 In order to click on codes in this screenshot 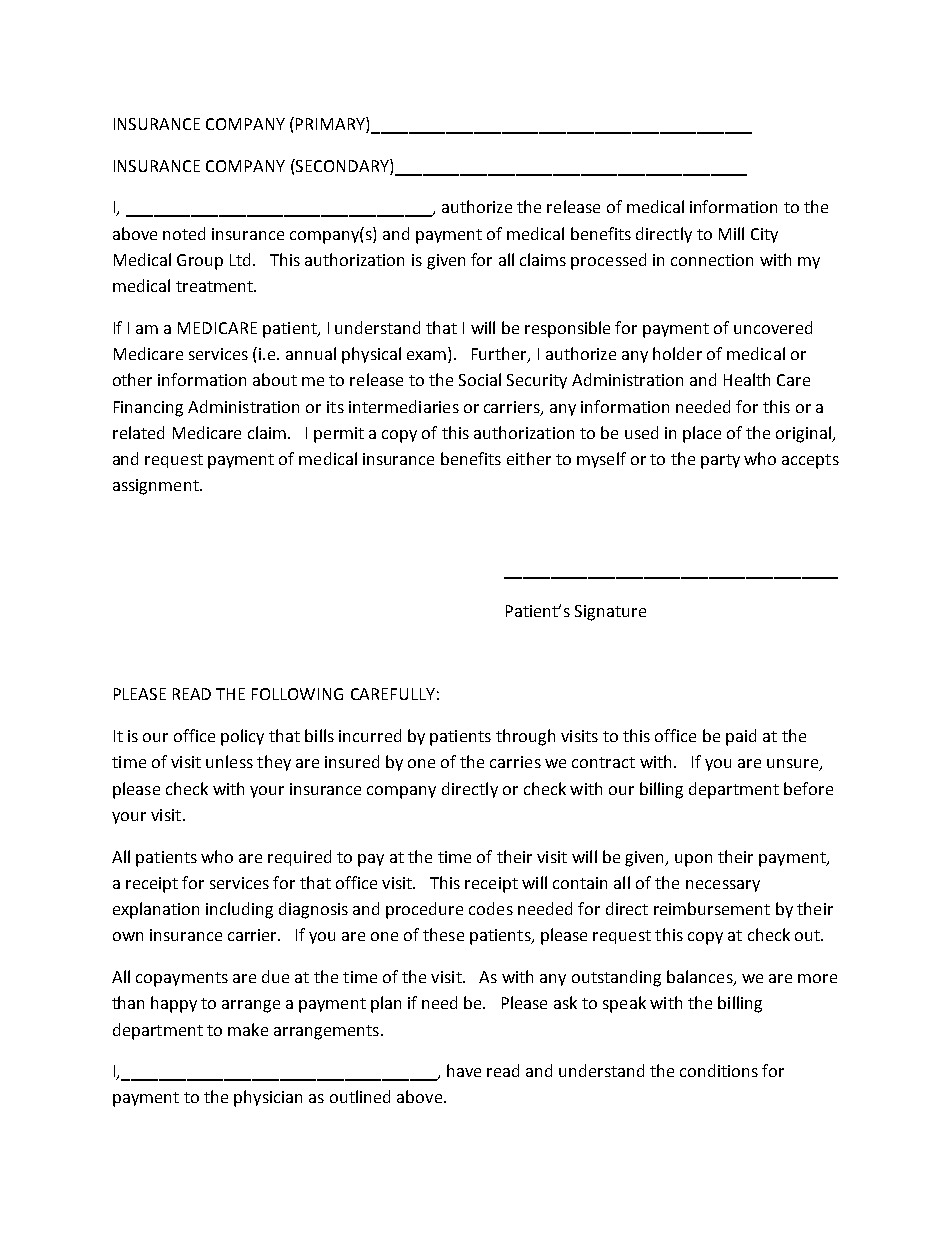, I will do `click(491, 908)`.
